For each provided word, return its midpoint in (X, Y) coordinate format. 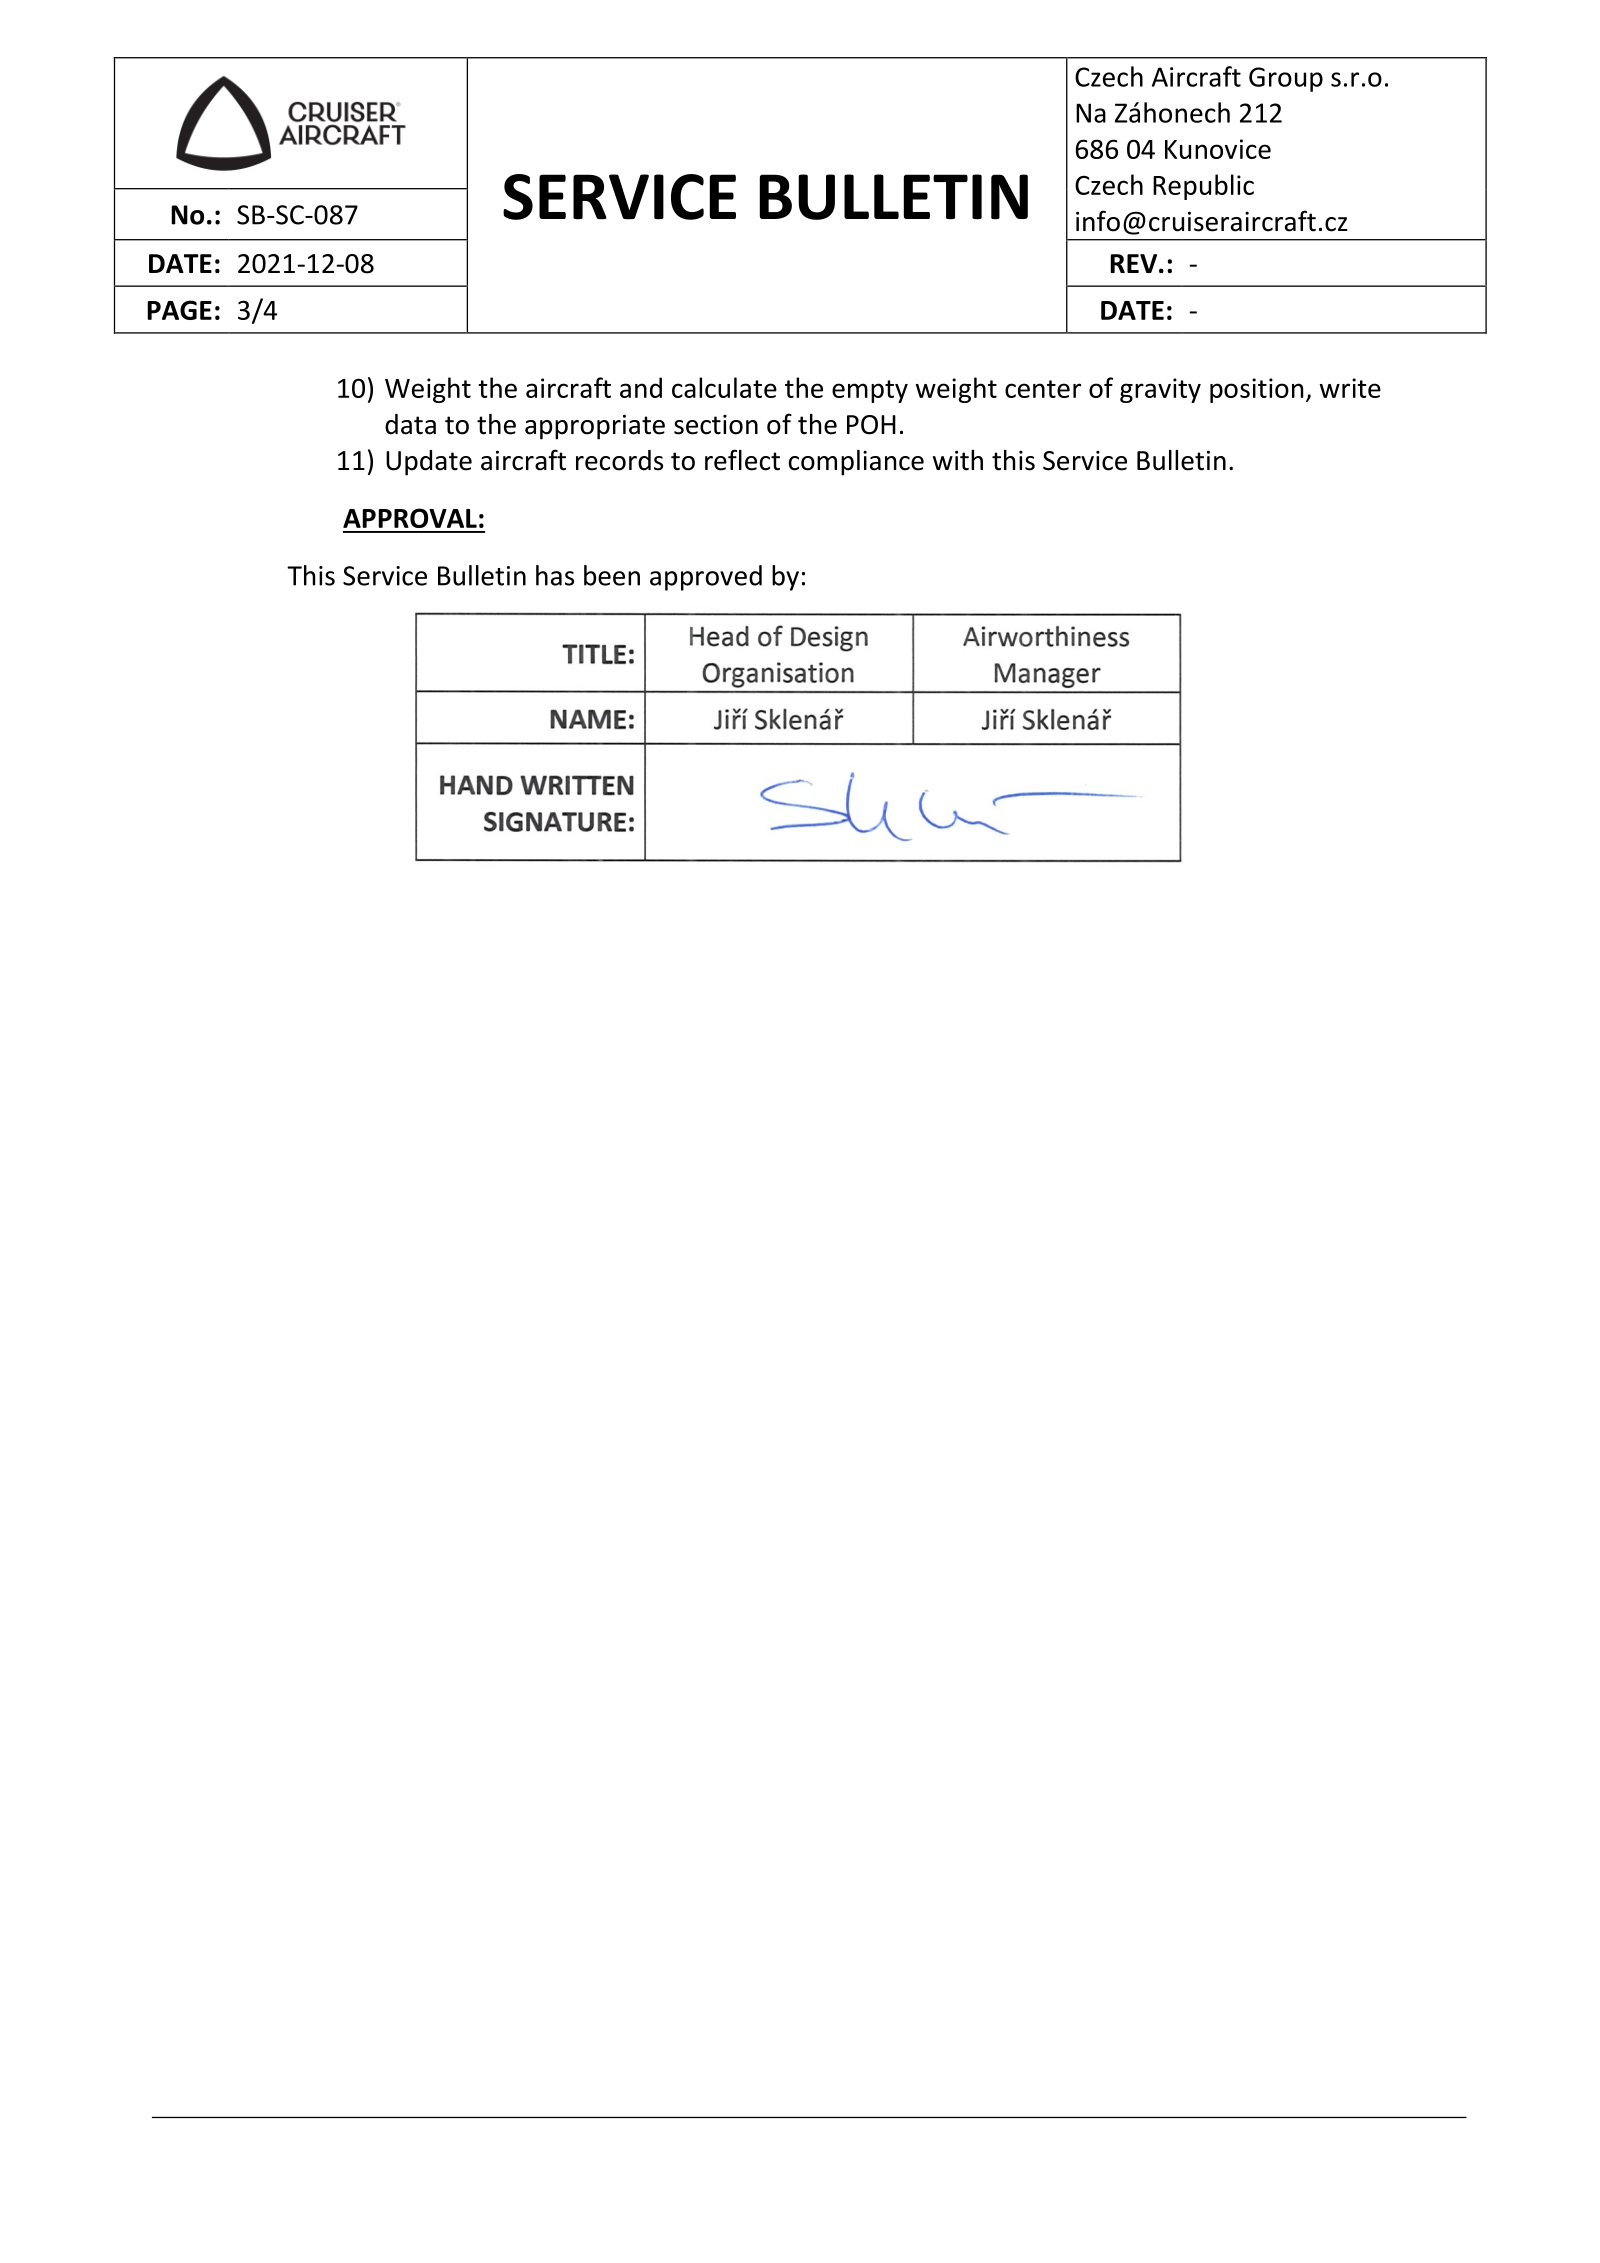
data (410, 424)
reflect (742, 460)
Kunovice (1218, 149)
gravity (1160, 390)
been (612, 575)
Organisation (778, 675)
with (958, 460)
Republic (1203, 187)
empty (870, 391)
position (1256, 390)
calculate (724, 387)
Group (1286, 79)
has (555, 575)
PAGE (179, 310)
